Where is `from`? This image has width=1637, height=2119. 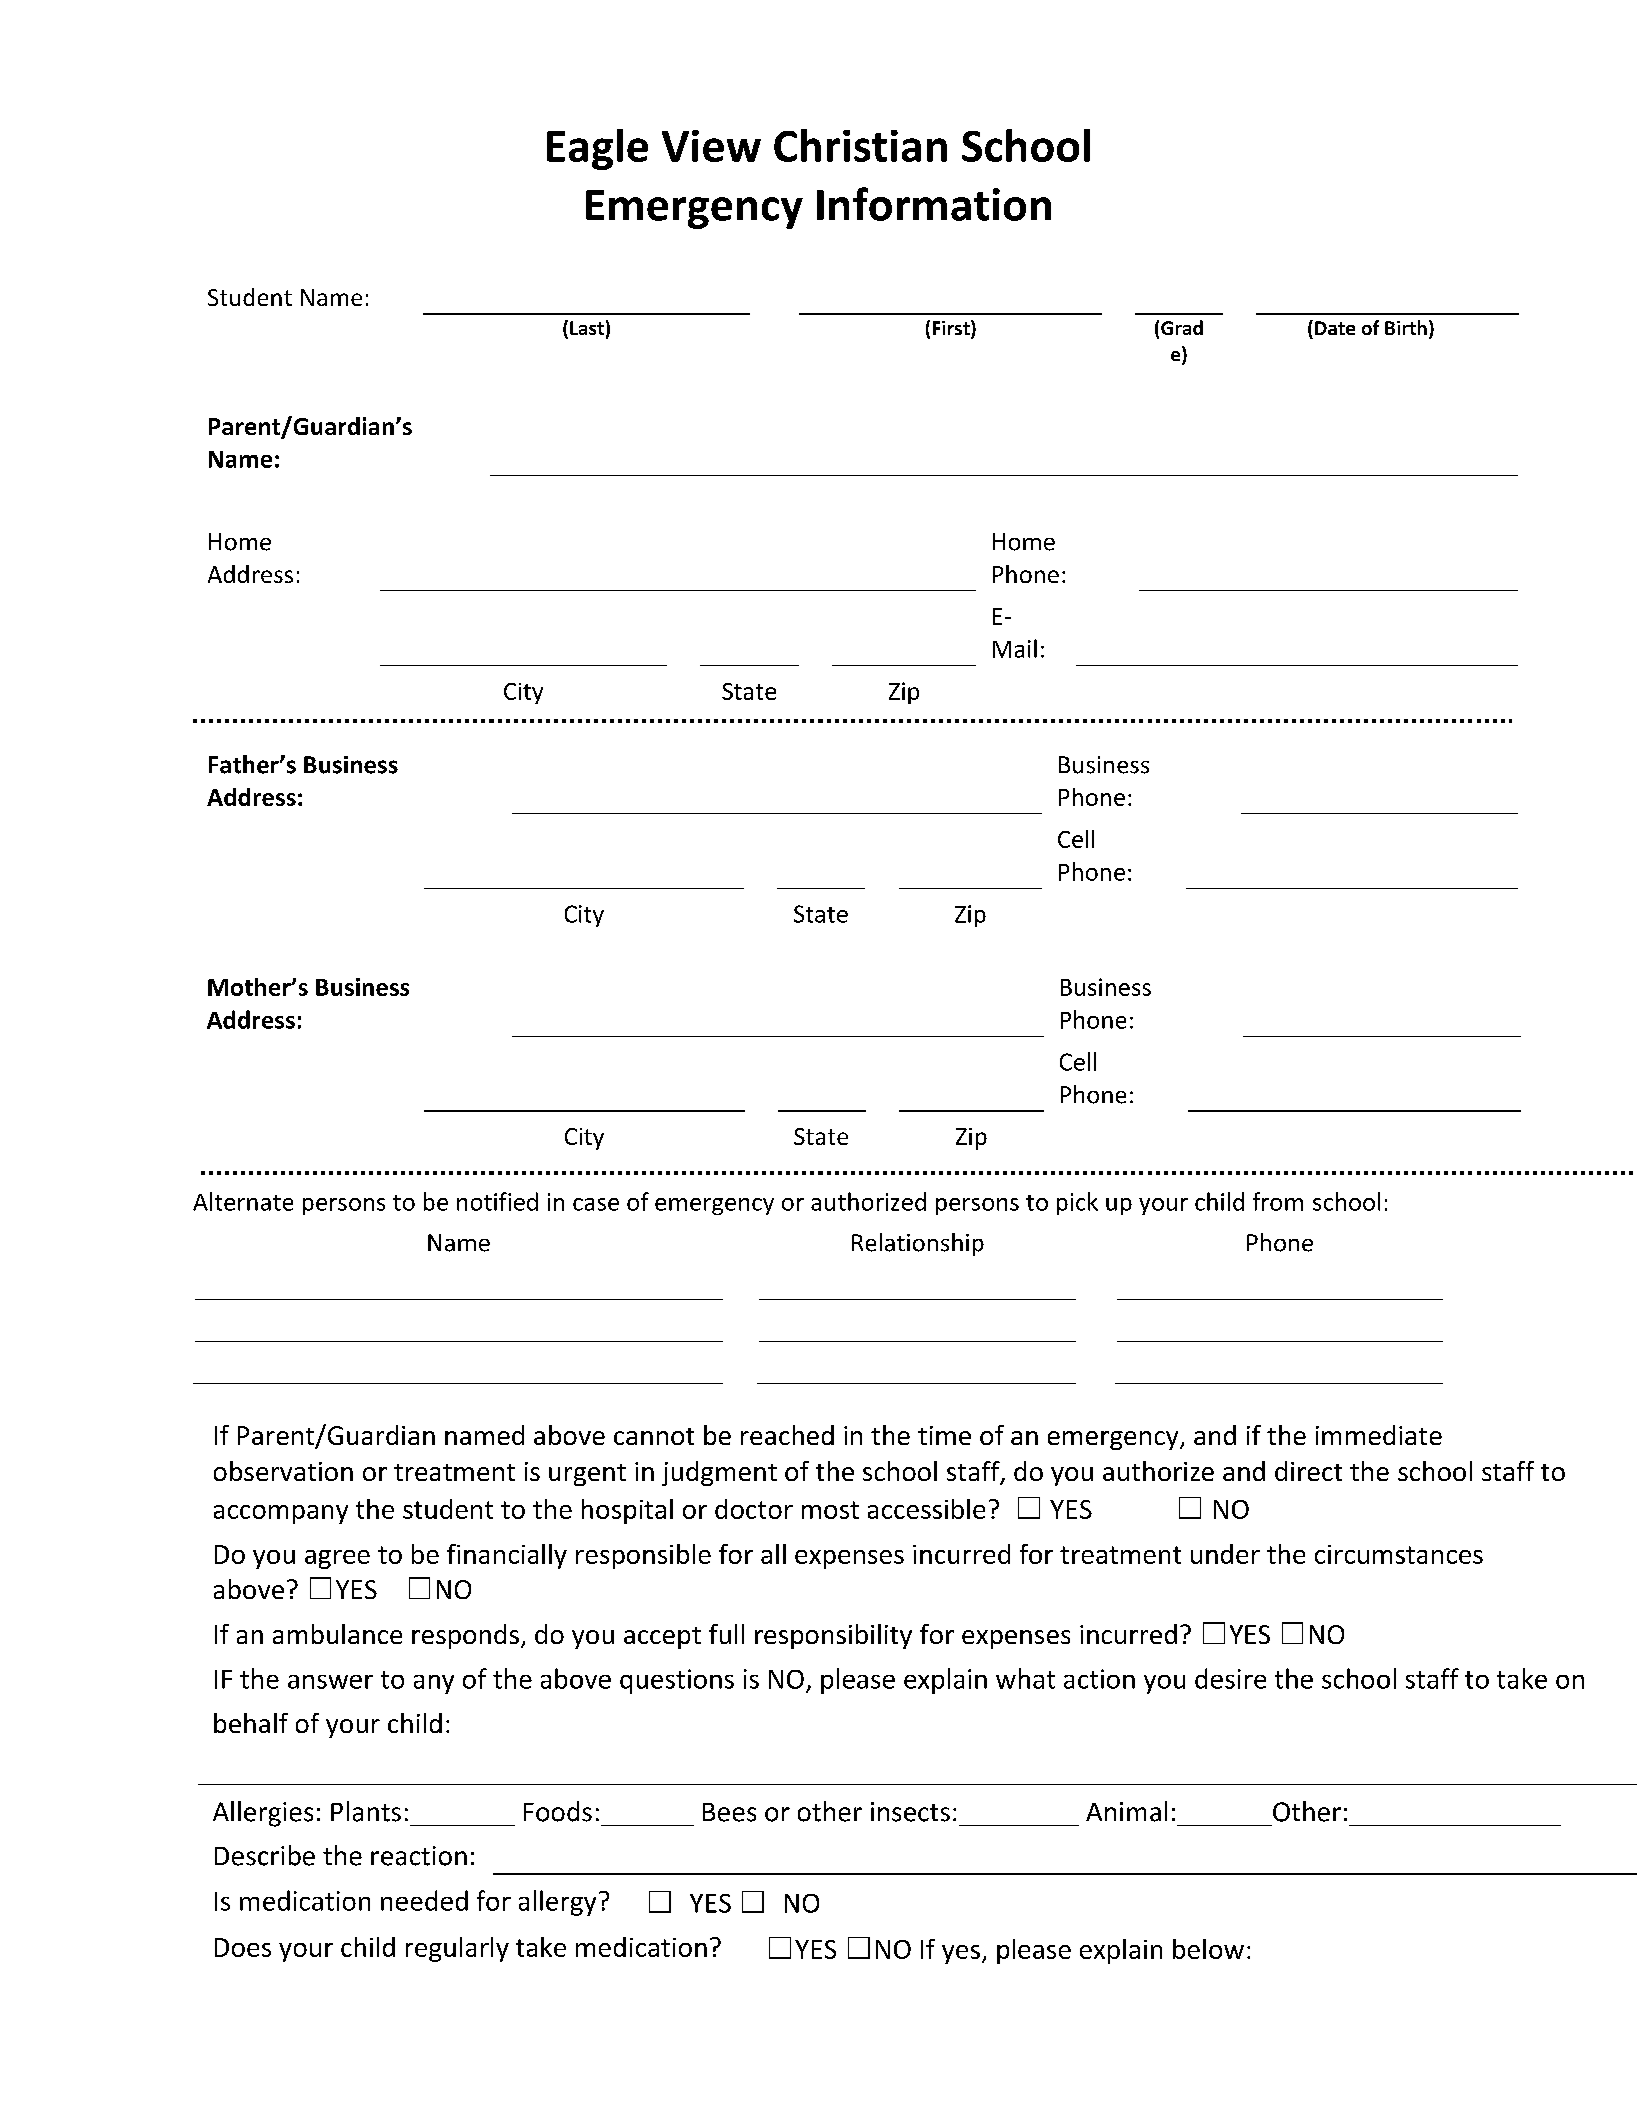
from is located at coordinates (1278, 1201).
